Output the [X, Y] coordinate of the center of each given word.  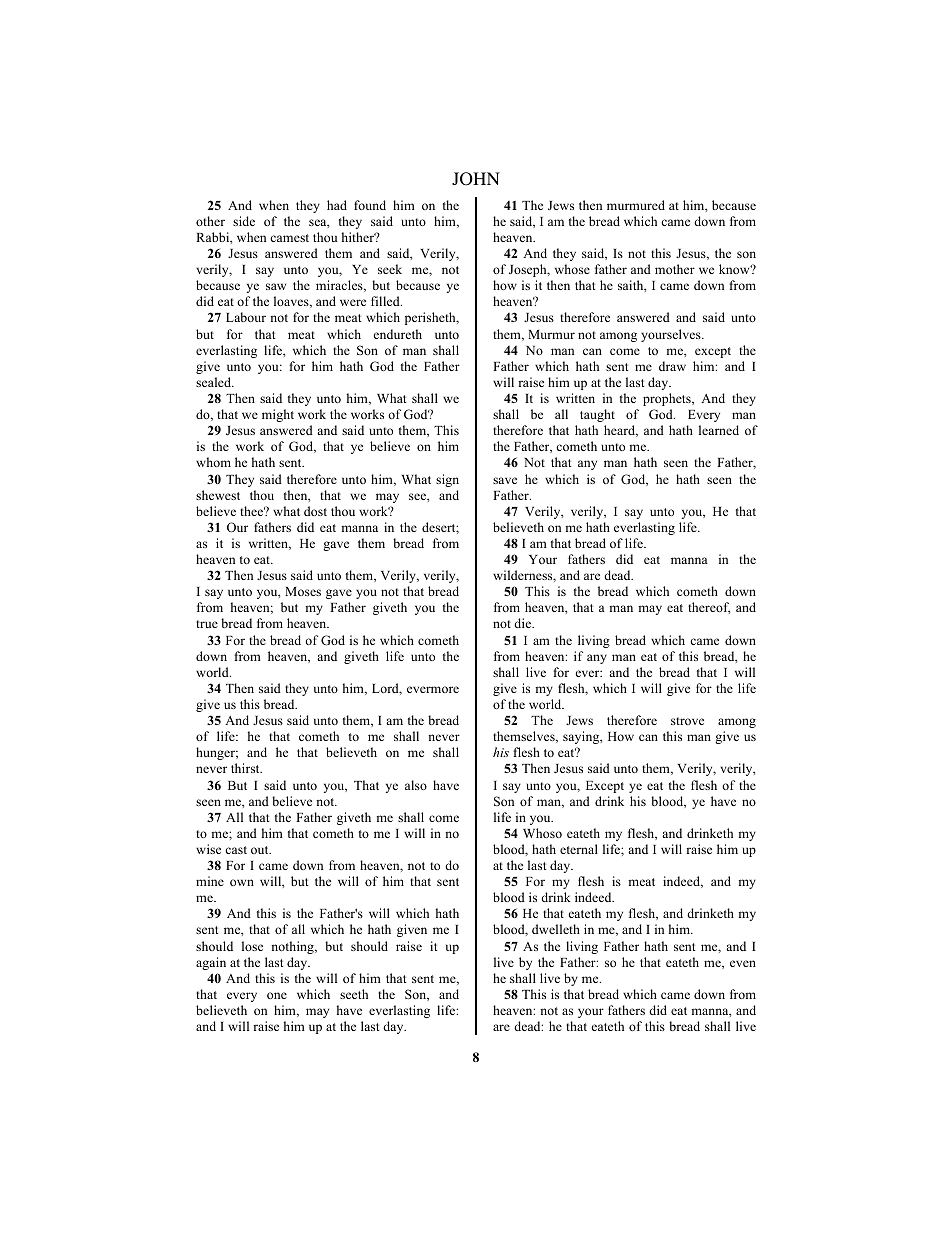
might [278, 415]
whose [572, 269]
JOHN [476, 179]
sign [447, 480]
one [277, 995]
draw [672, 366]
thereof [709, 608]
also [416, 785]
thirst [246, 768]
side [244, 221]
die [524, 623]
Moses [303, 591]
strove [687, 721]
